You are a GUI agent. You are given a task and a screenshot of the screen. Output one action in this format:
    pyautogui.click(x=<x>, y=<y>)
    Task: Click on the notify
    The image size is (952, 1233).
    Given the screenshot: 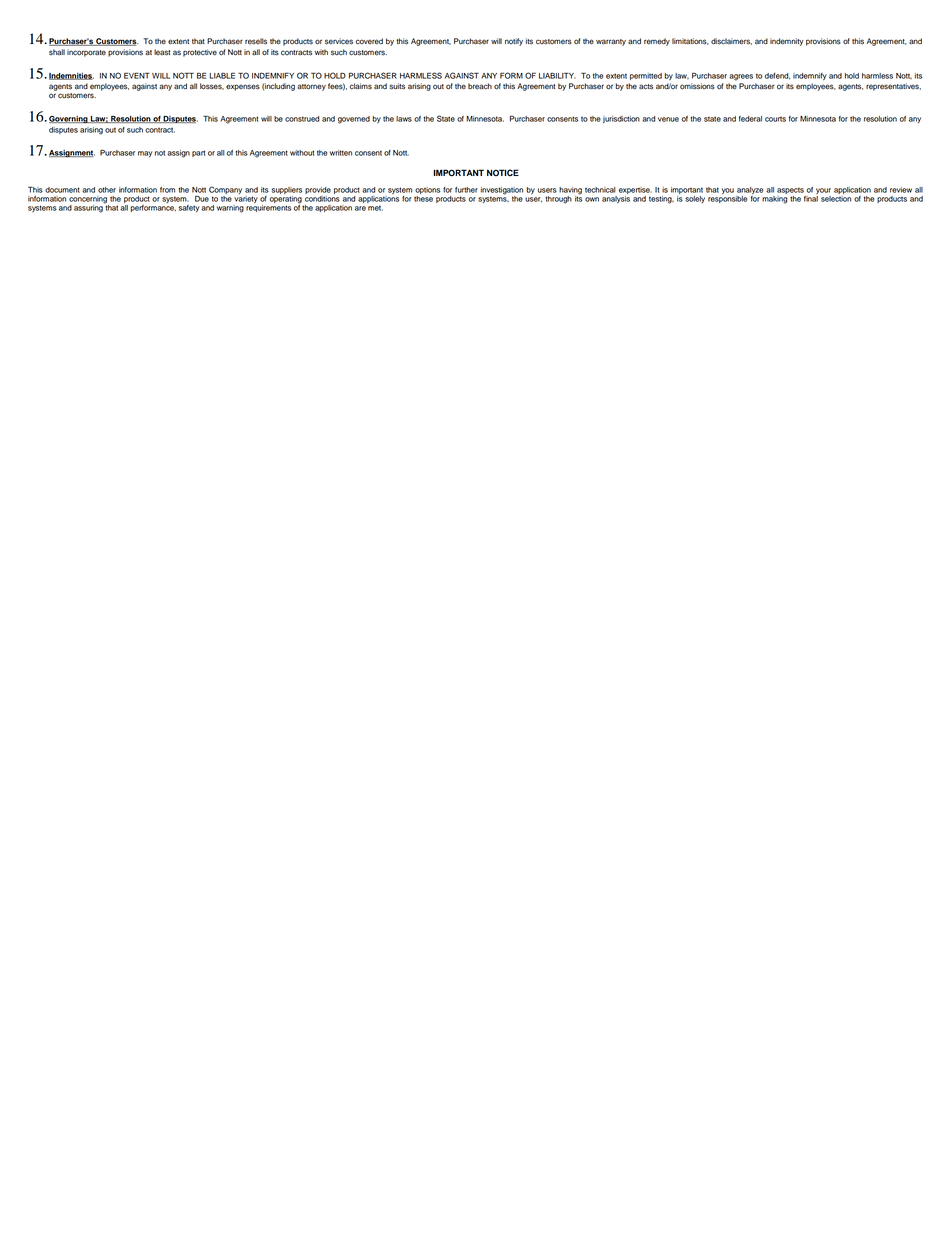 What is the action you would take?
    pyautogui.click(x=514, y=42)
